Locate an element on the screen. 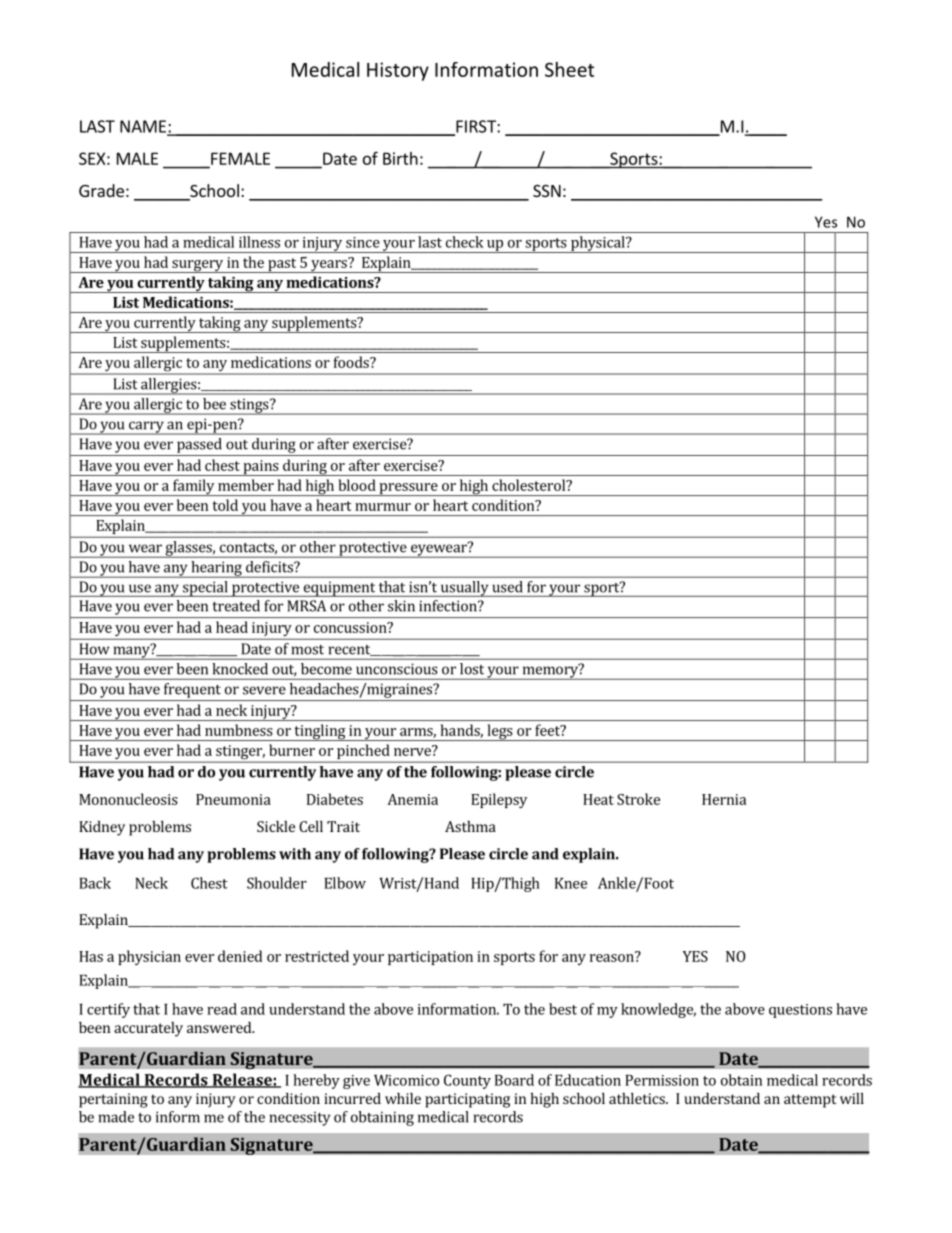  carry is located at coordinates (146, 428).
